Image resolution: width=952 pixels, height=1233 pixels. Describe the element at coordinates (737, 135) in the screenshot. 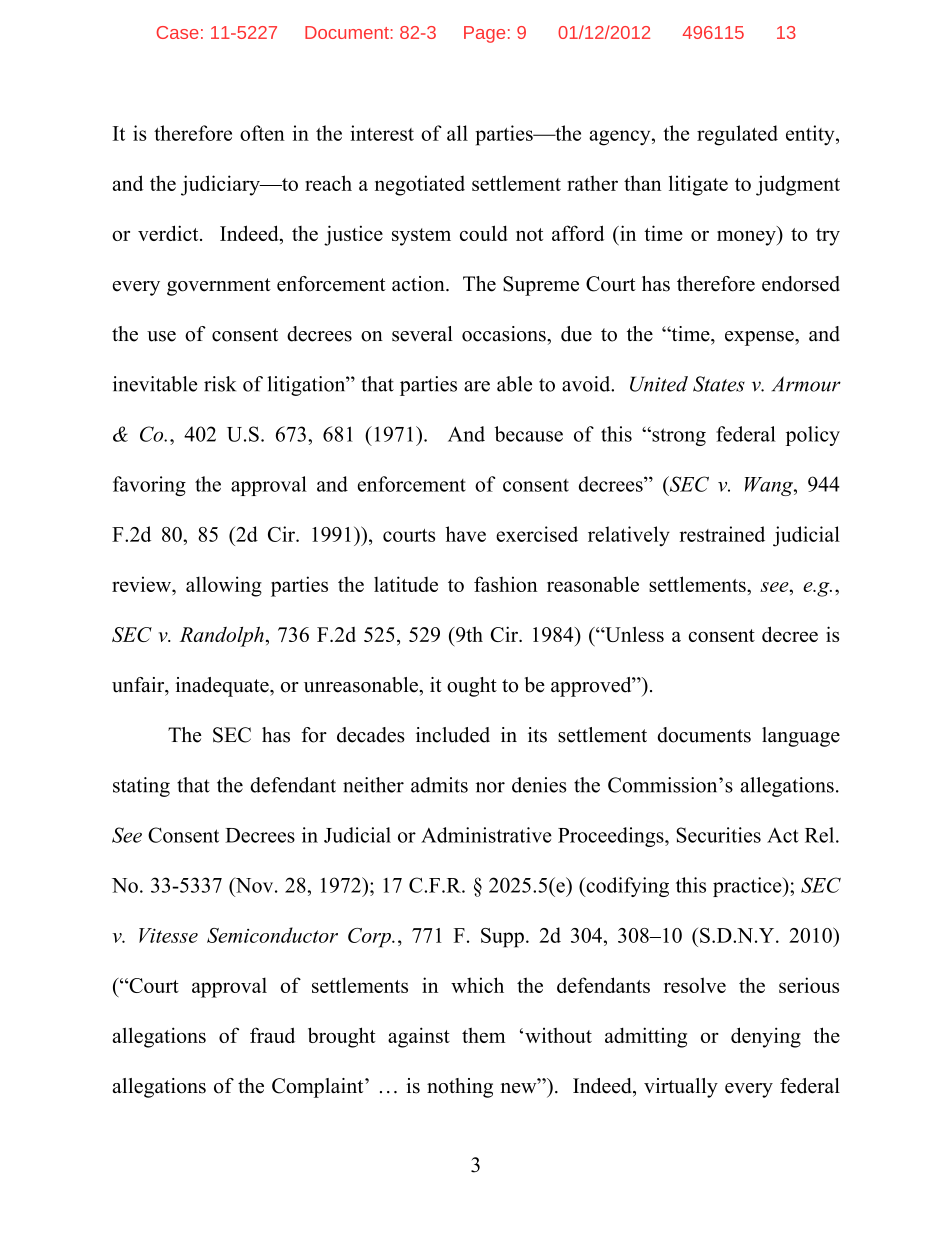

I see `regulated` at that location.
